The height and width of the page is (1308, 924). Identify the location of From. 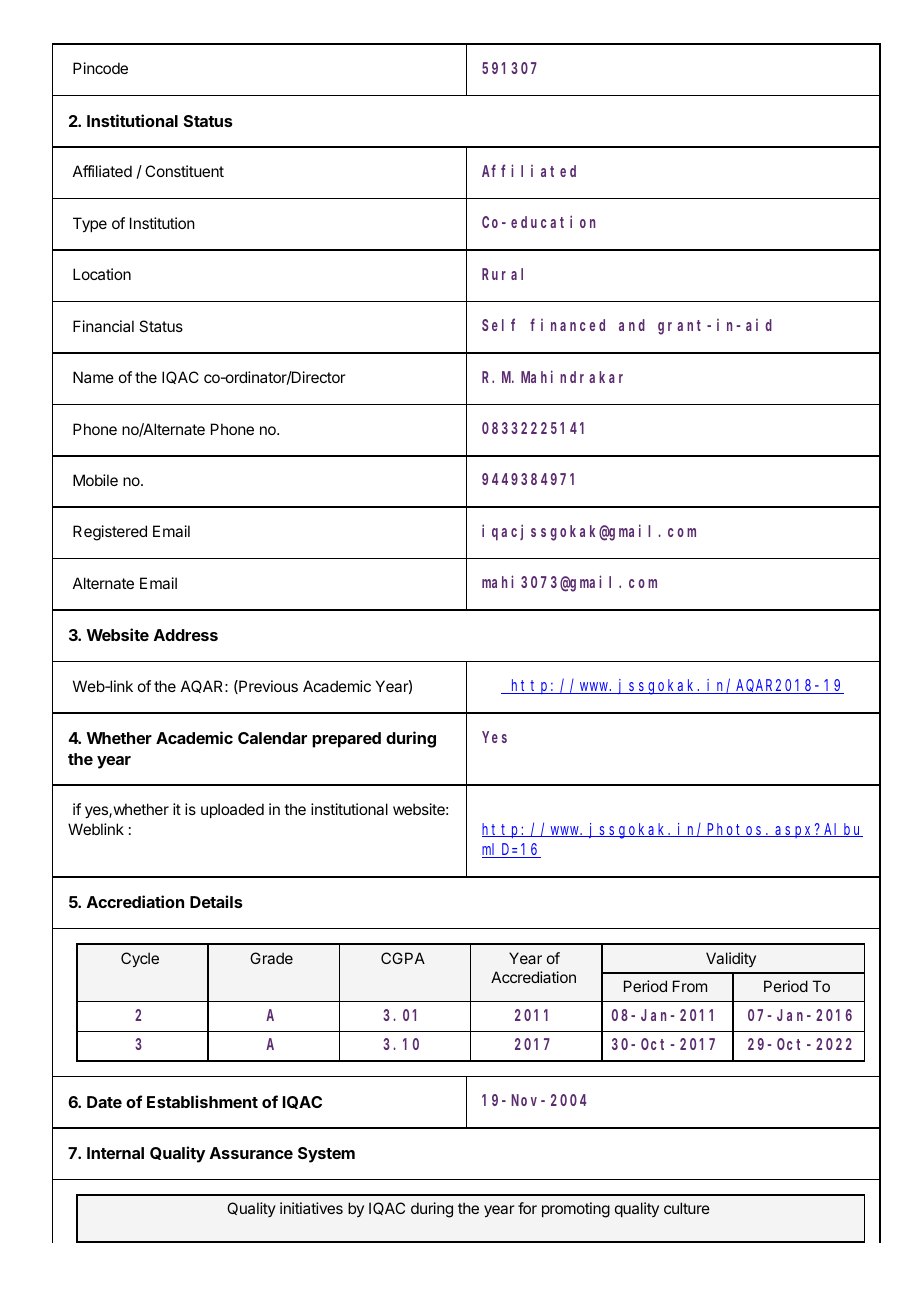
(690, 986).
